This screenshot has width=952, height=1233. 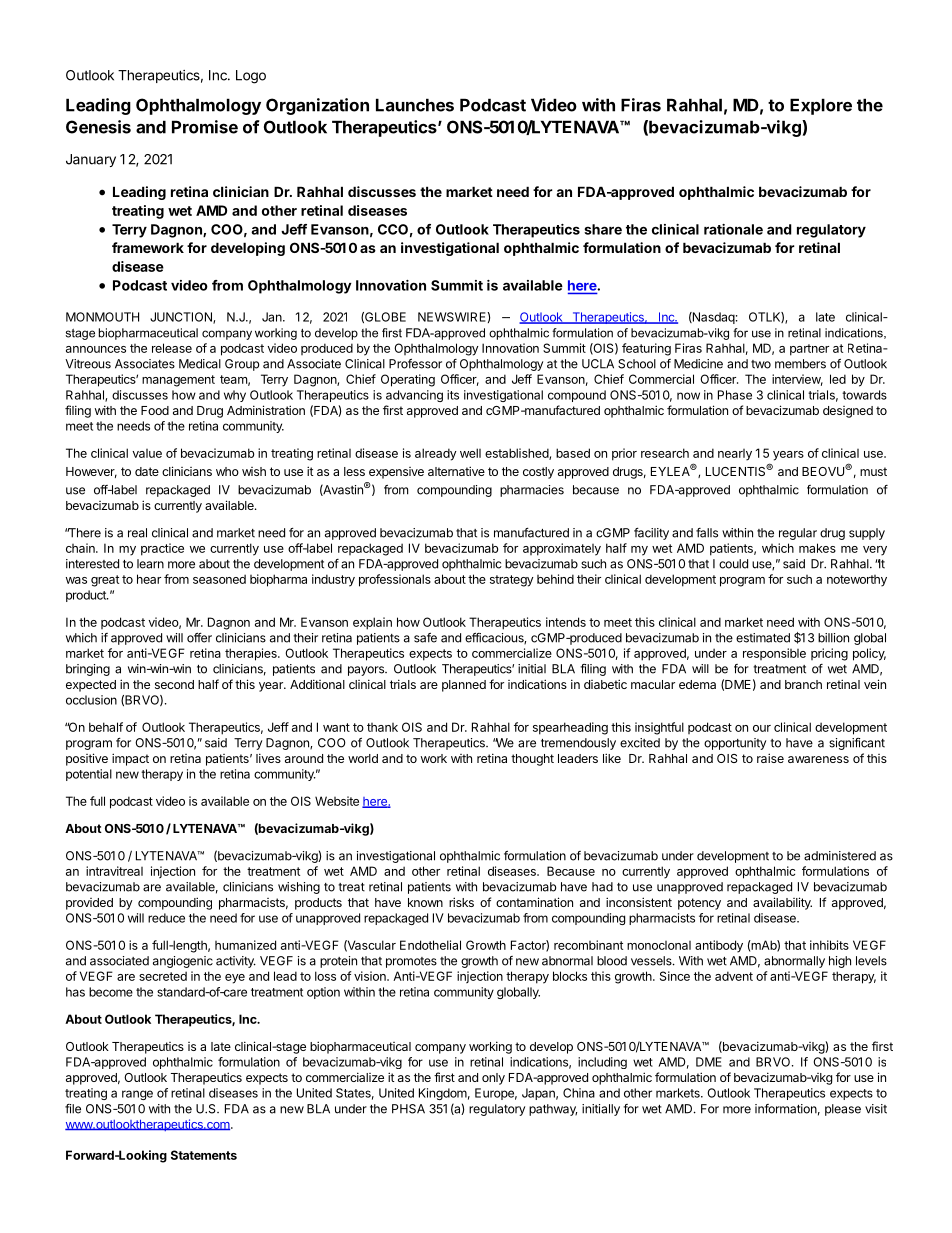 I want to click on Promise, so click(x=205, y=127).
